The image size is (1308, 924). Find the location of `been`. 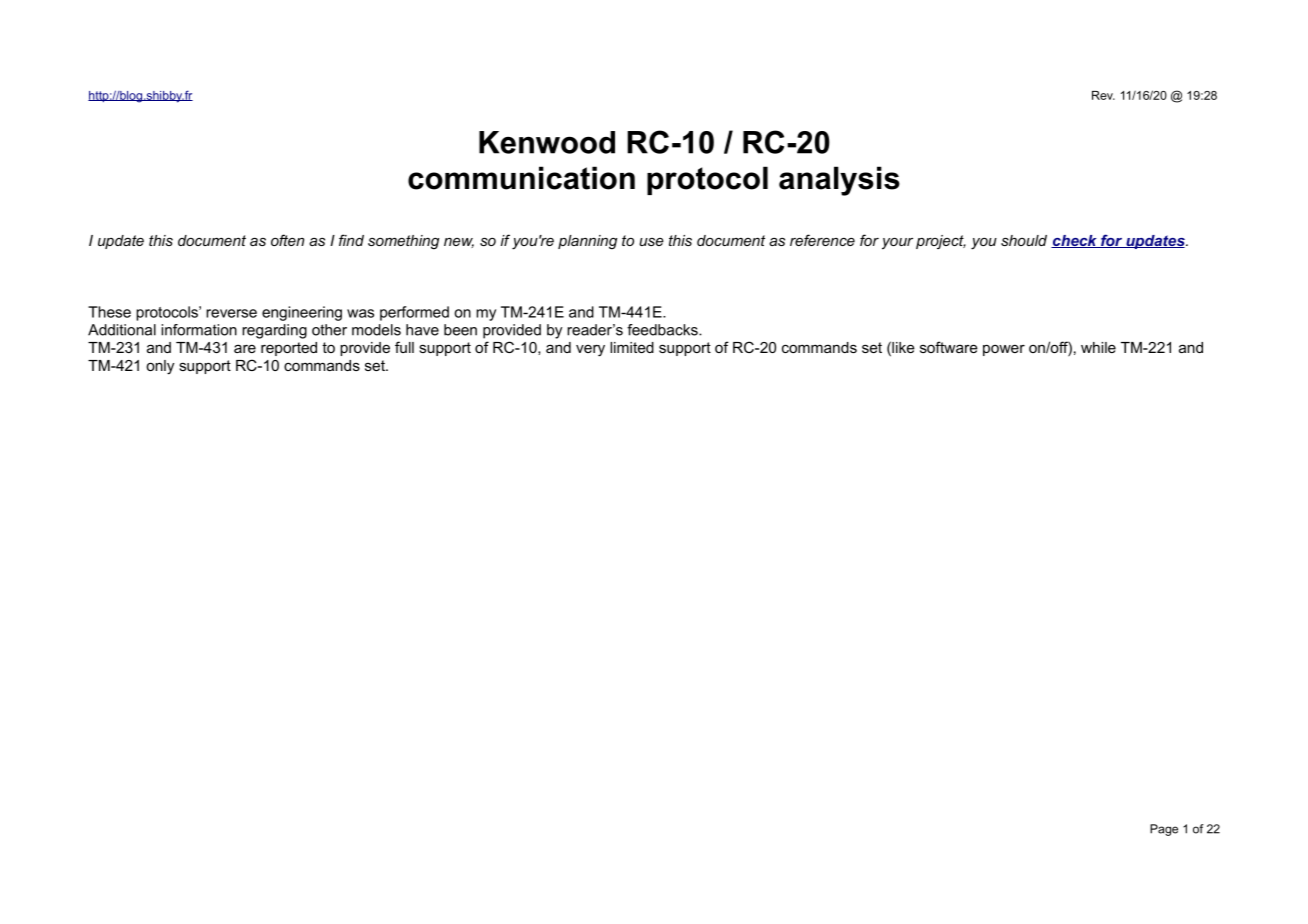

been is located at coordinates (460, 330).
